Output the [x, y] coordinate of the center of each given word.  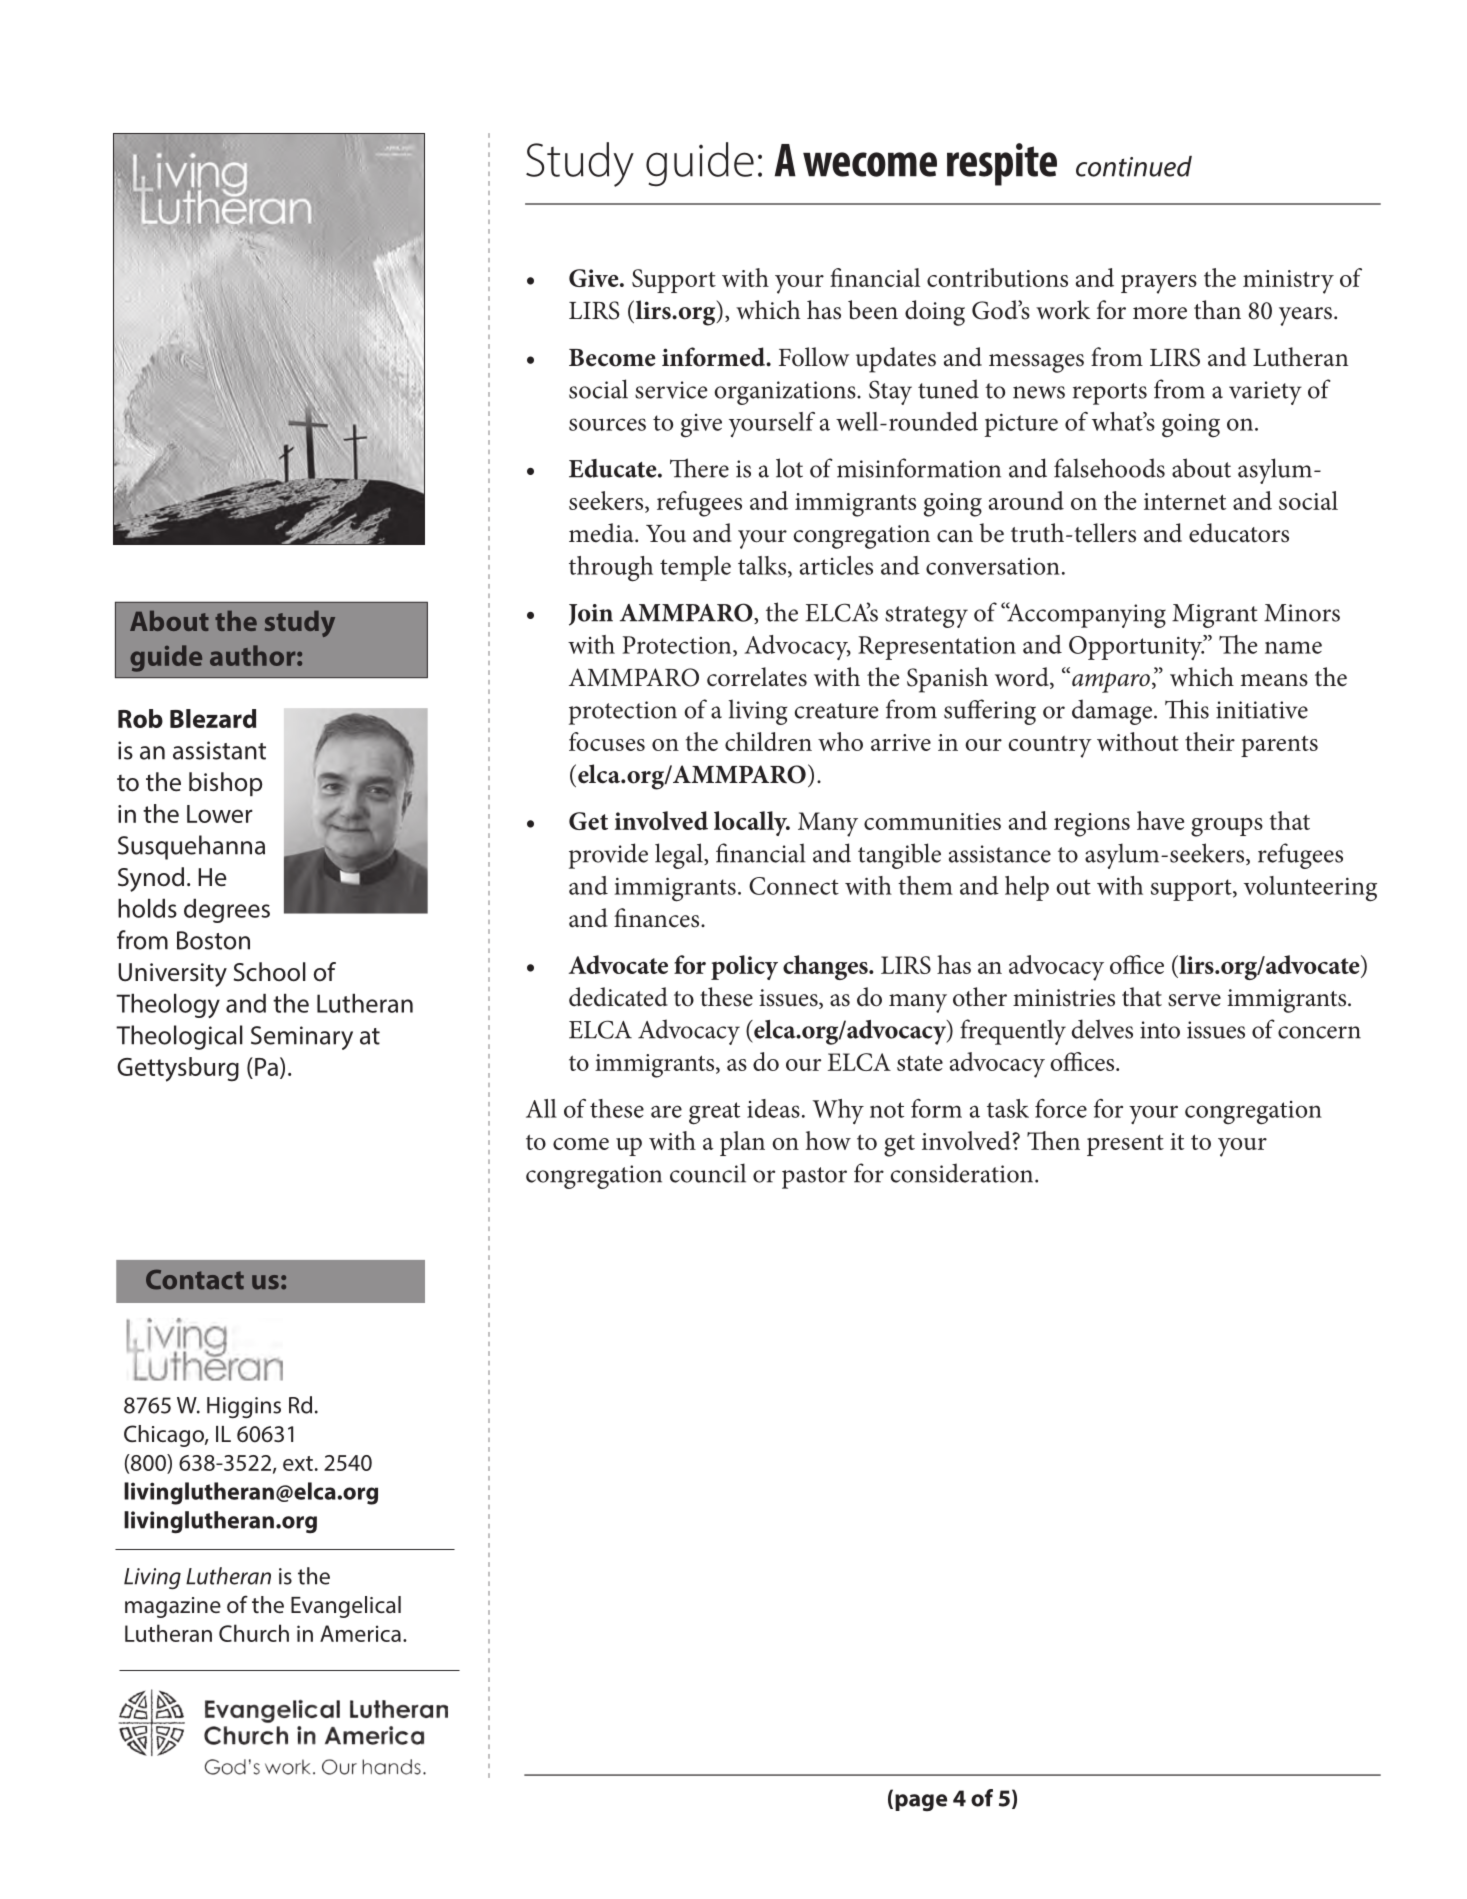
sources [607, 424]
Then [1053, 1140]
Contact [195, 1279]
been [873, 310]
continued [1134, 166]
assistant [219, 750]
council [708, 1173]
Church [254, 1633]
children [768, 741]
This [1187, 709]
